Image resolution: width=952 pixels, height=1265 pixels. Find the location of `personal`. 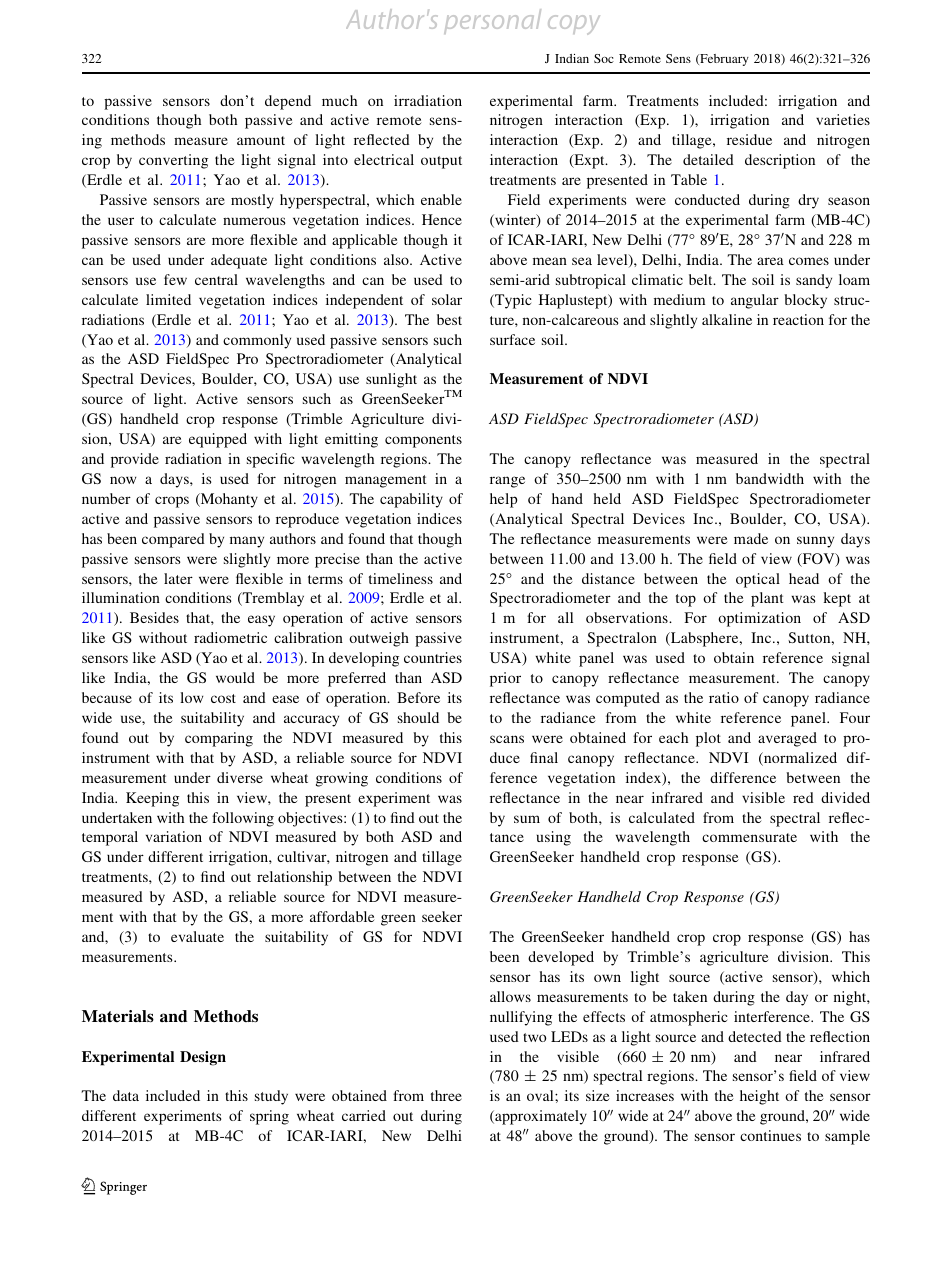

personal is located at coordinates (492, 21).
